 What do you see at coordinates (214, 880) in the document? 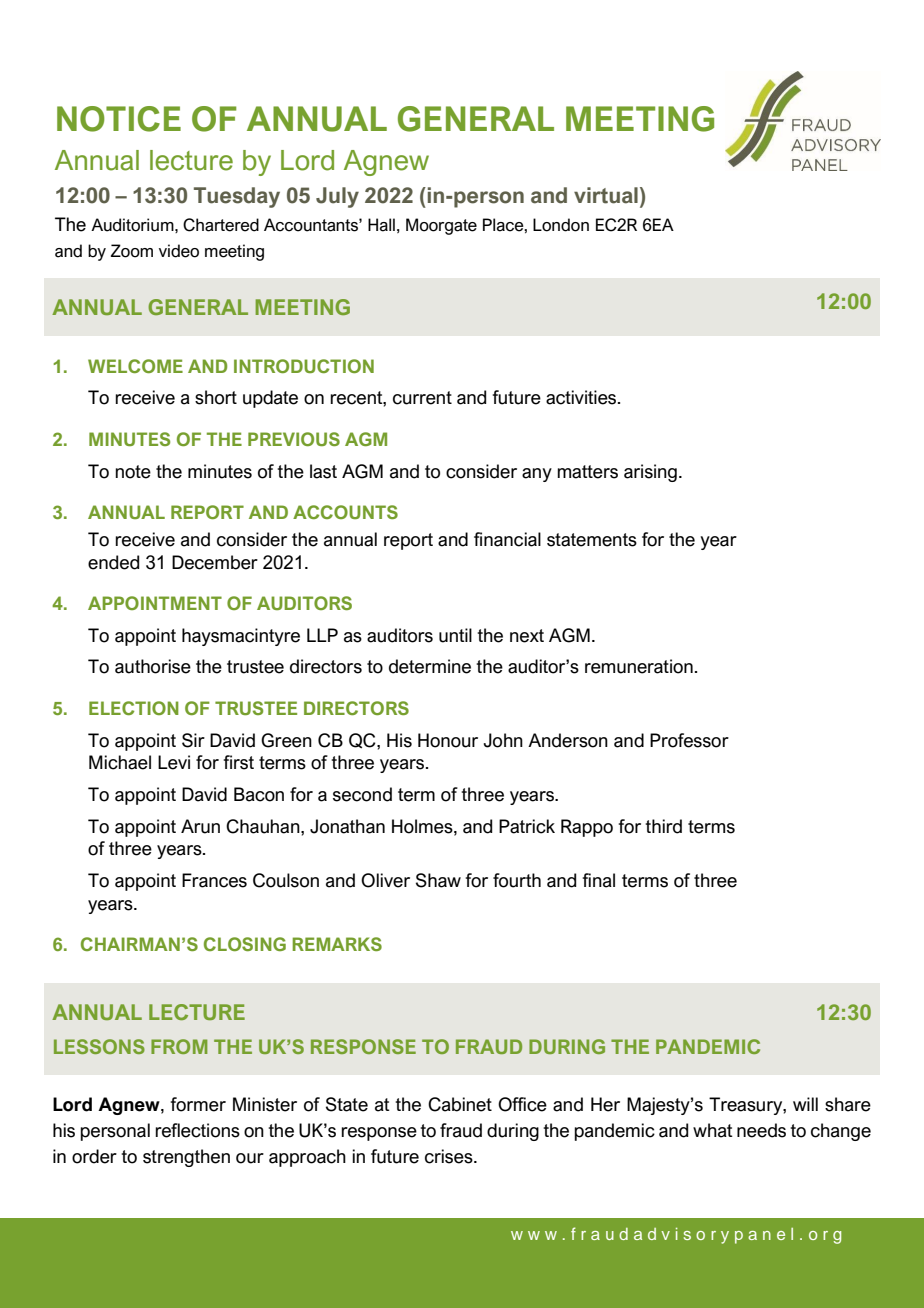
I see `Frances` at bounding box center [214, 880].
